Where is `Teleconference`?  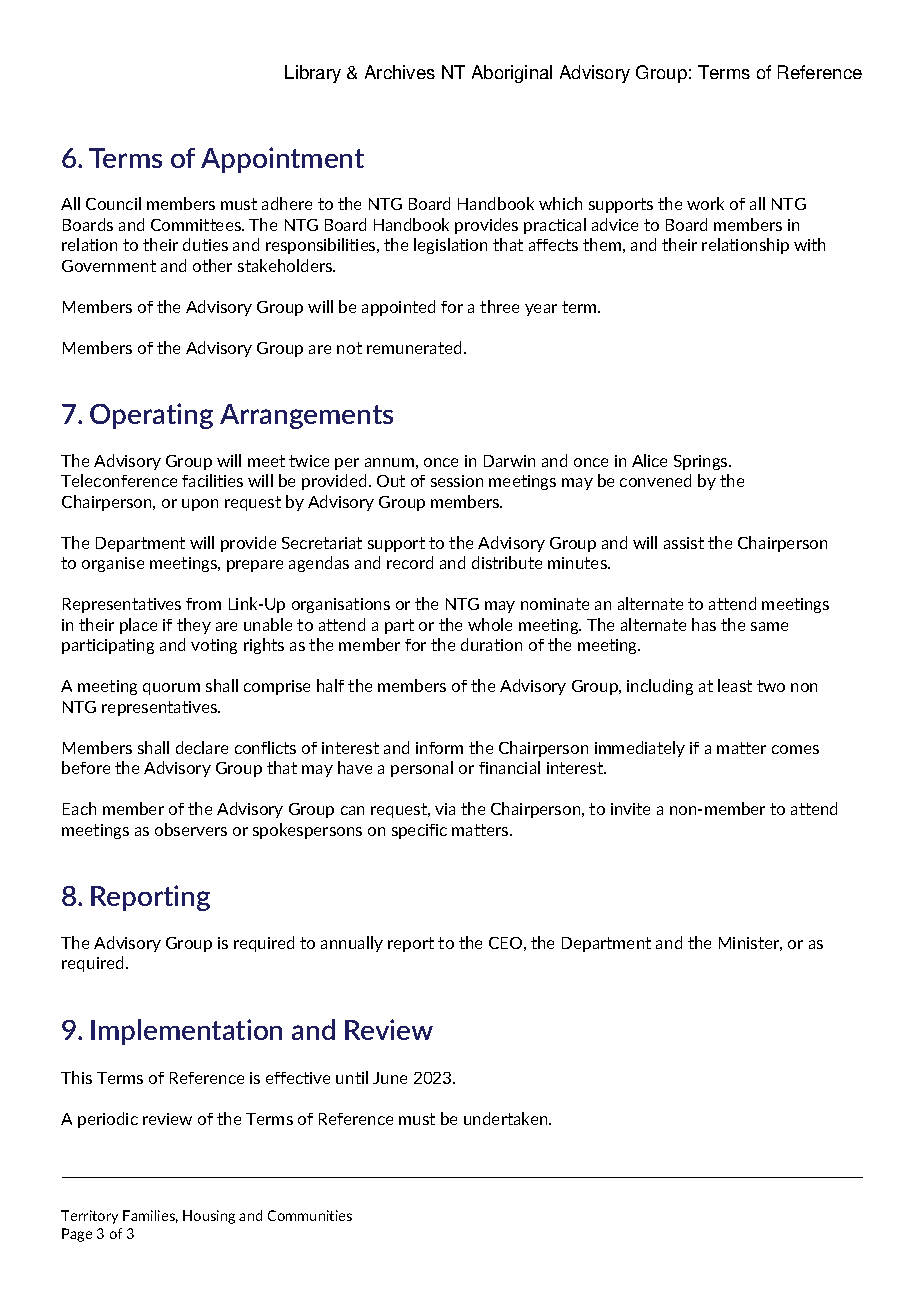 Teleconference is located at coordinates (119, 480).
